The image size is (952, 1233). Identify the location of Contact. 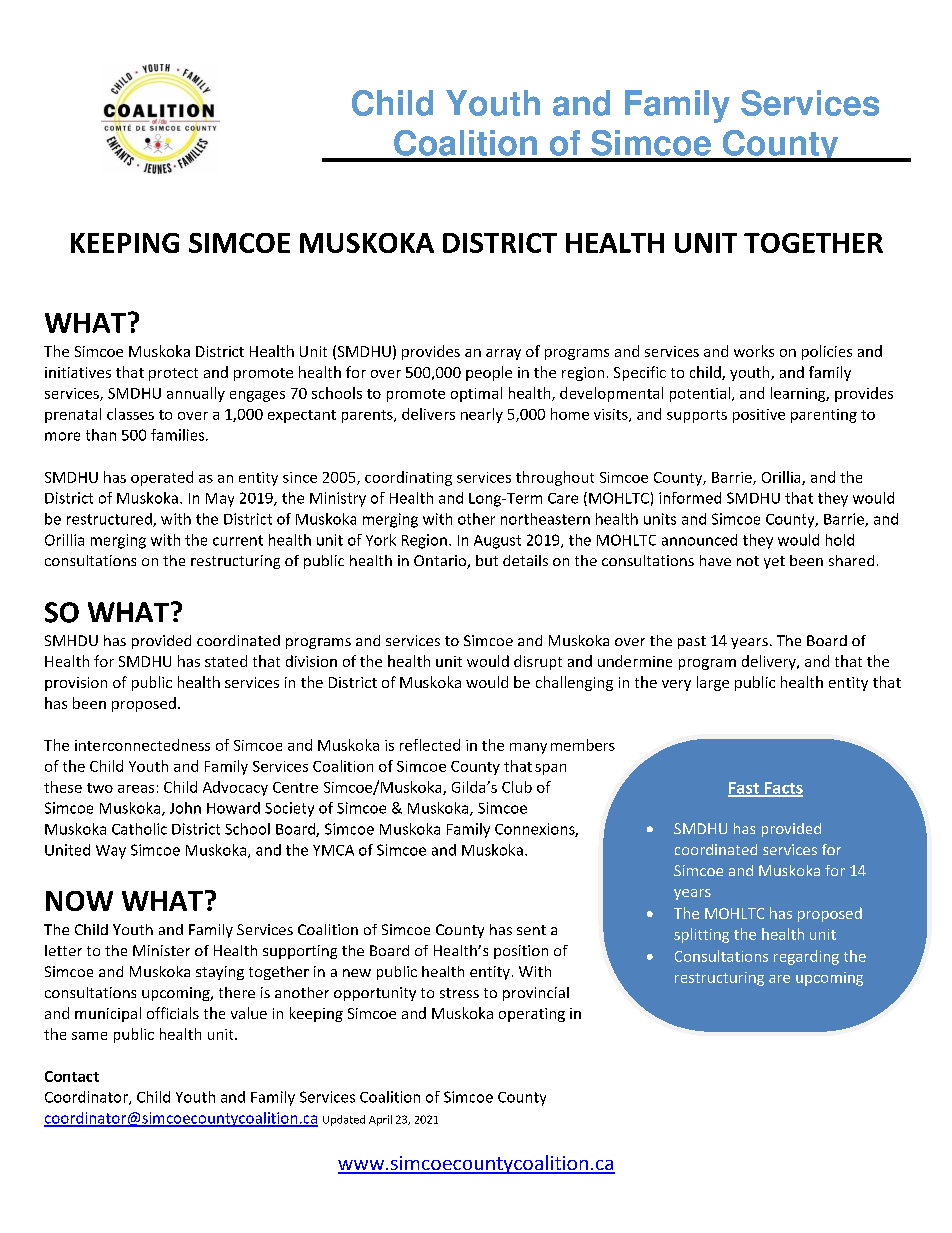
(72, 1076).
